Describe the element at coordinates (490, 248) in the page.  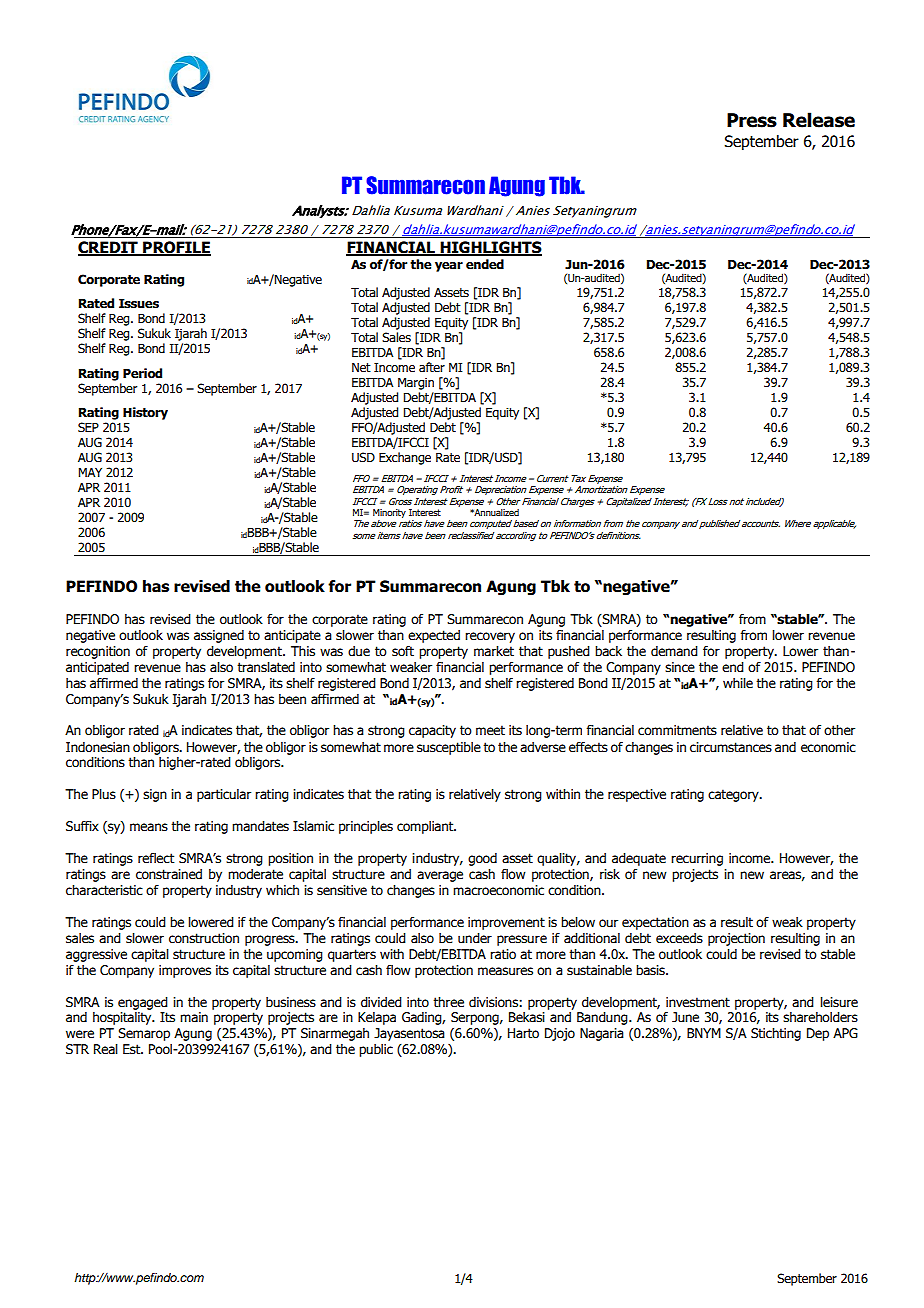
I see `HIGHLIGHTS` at that location.
